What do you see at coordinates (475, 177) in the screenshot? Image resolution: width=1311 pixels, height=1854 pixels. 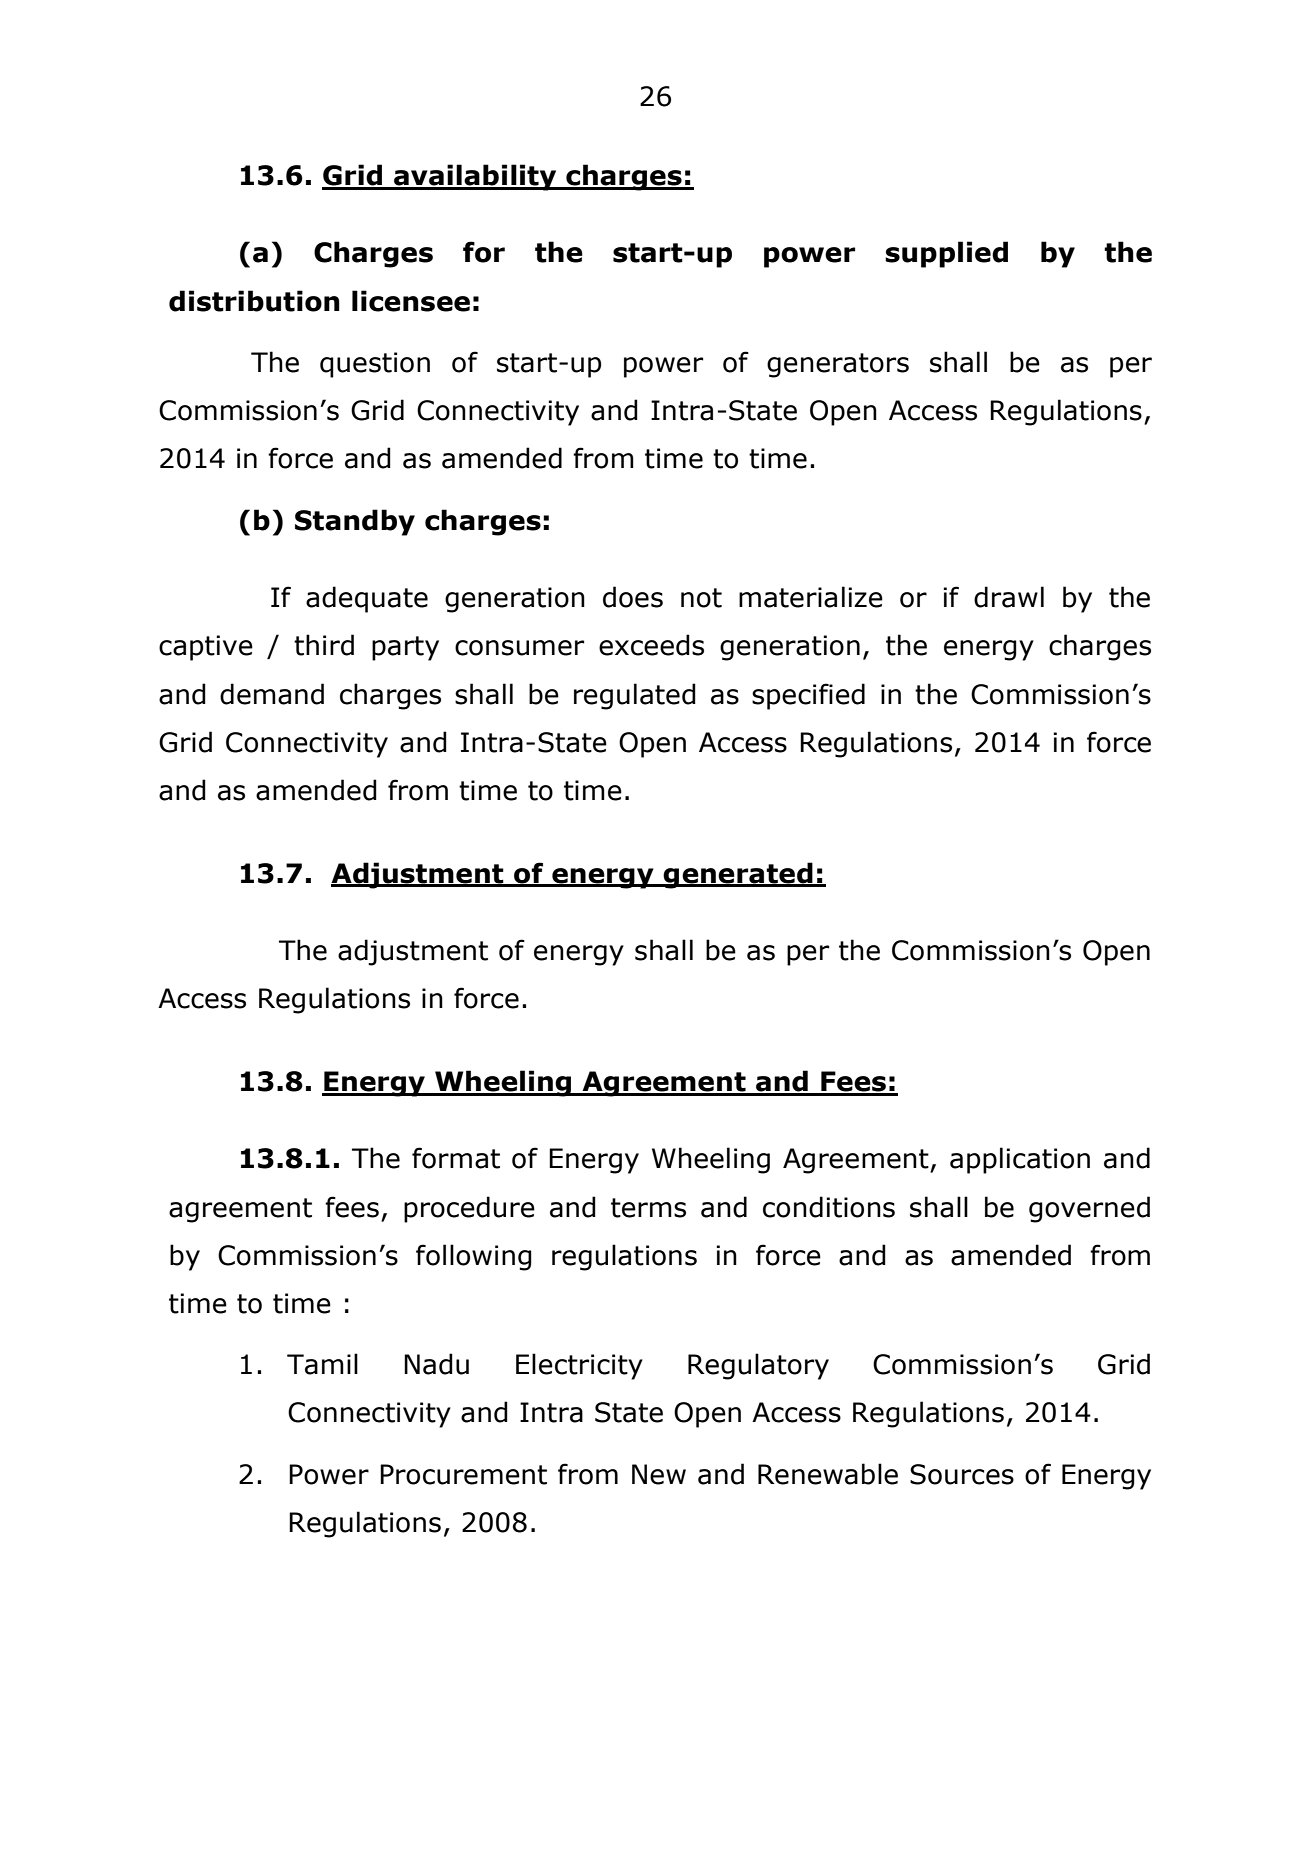 I see `availability` at bounding box center [475, 177].
